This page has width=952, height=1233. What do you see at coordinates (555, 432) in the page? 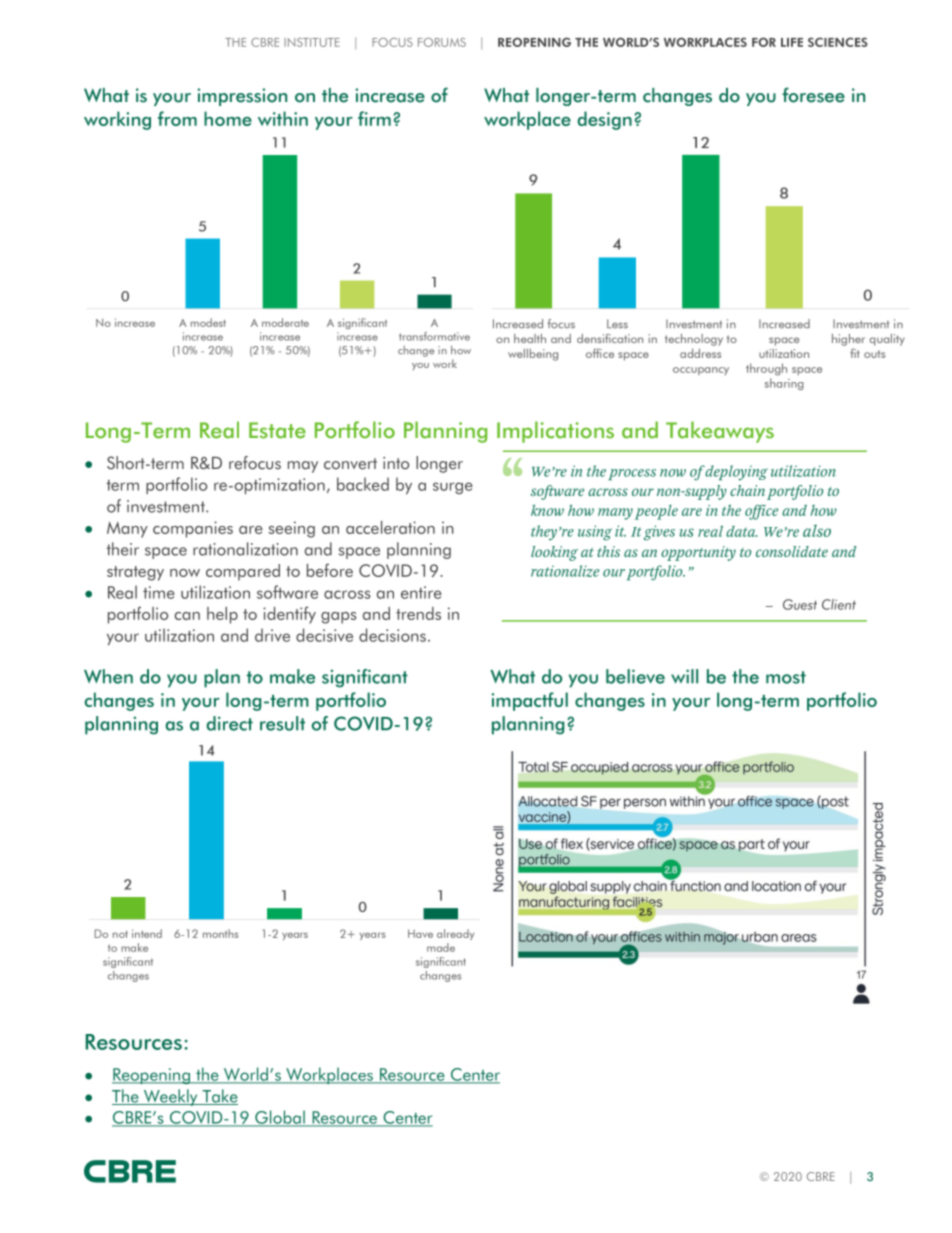
I see `Implications` at bounding box center [555, 432].
